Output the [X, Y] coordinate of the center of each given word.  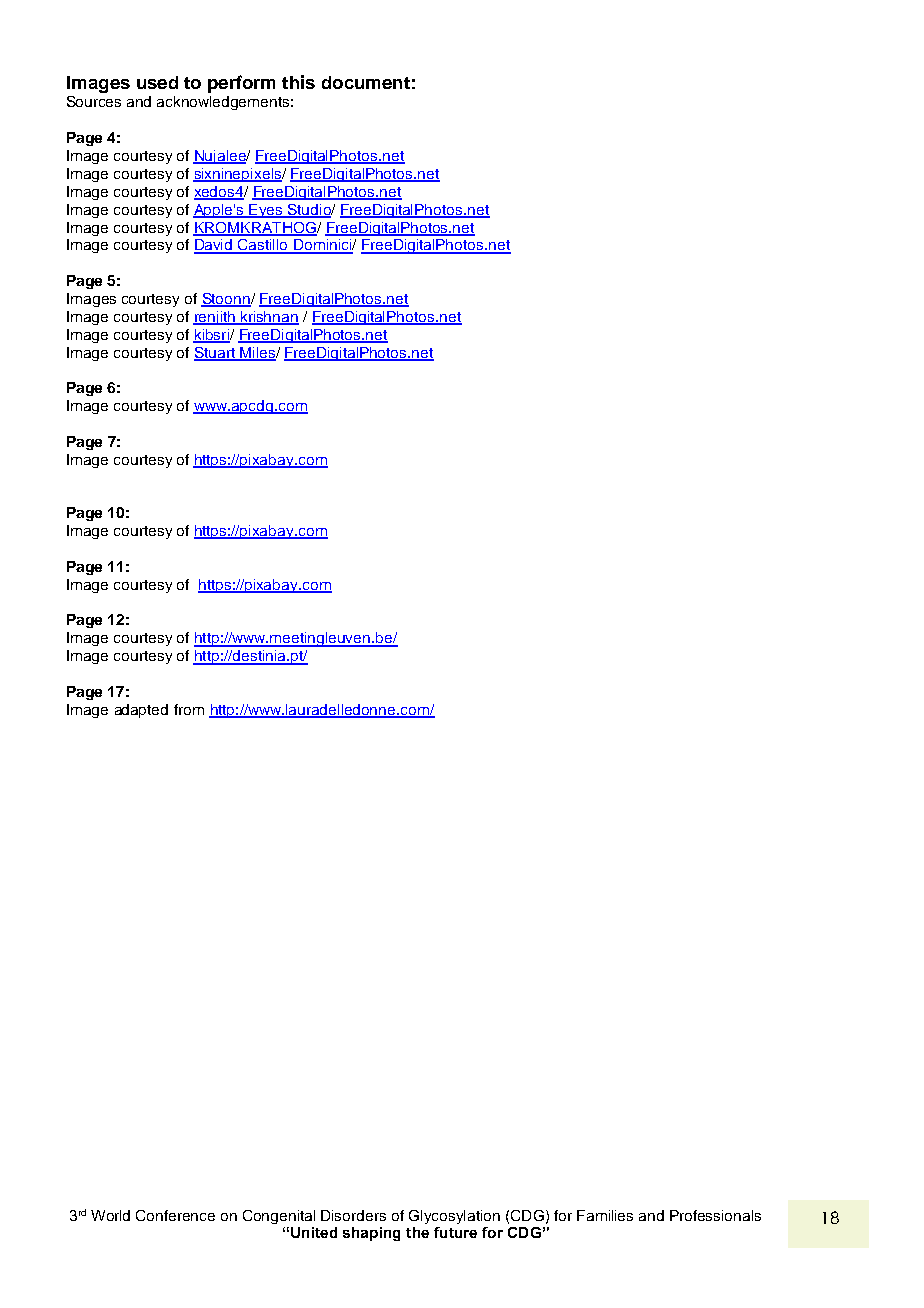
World [110, 1215]
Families [605, 1215]
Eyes [266, 211]
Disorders [353, 1215]
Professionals [715, 1215]
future [455, 1232]
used [157, 82]
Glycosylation [454, 1217]
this [298, 82]
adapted [141, 711]
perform [241, 84]
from [189, 709]
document [366, 82]
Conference [175, 1215]
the [417, 1232]
